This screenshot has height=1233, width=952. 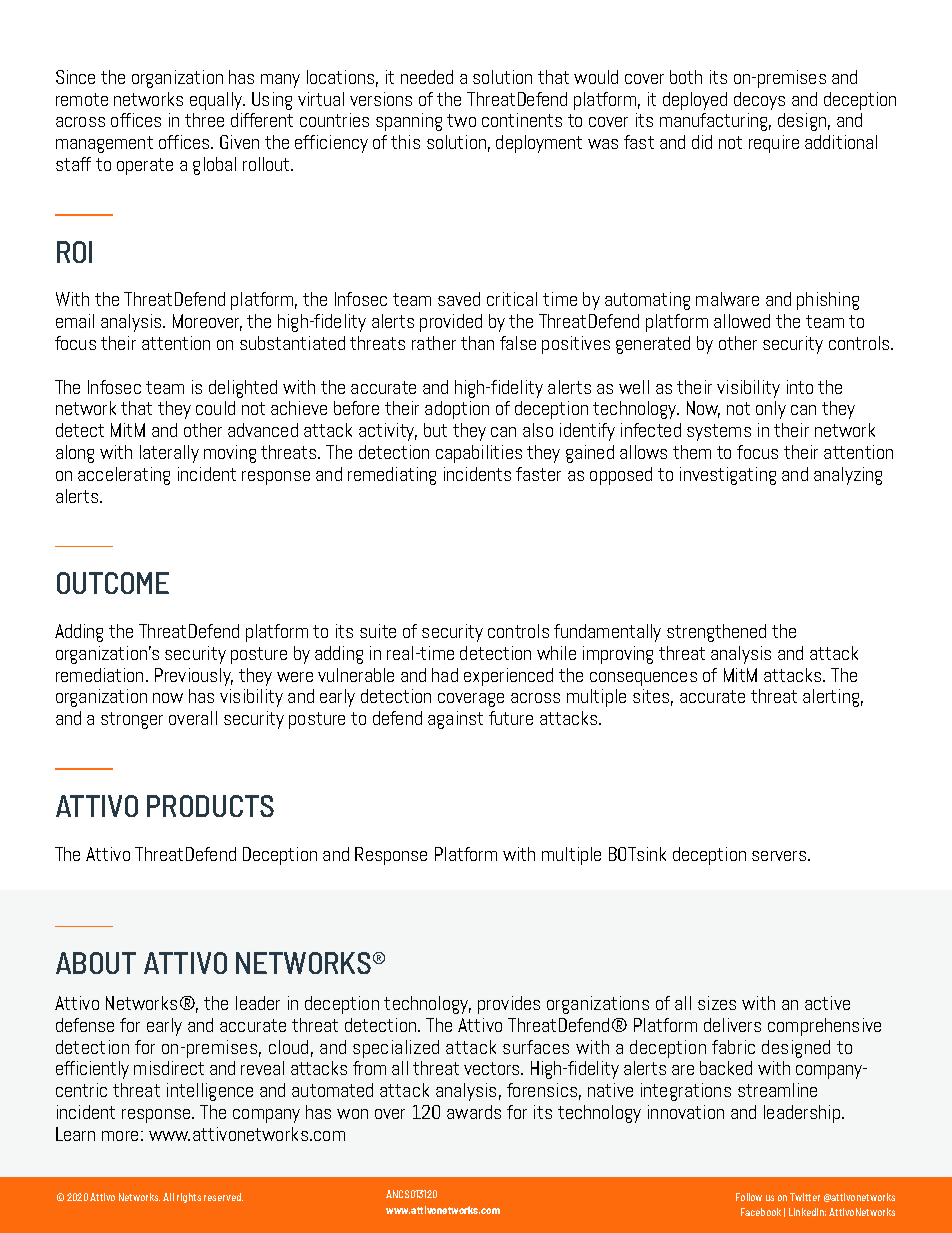 I want to click on Follow, so click(x=749, y=1197).
